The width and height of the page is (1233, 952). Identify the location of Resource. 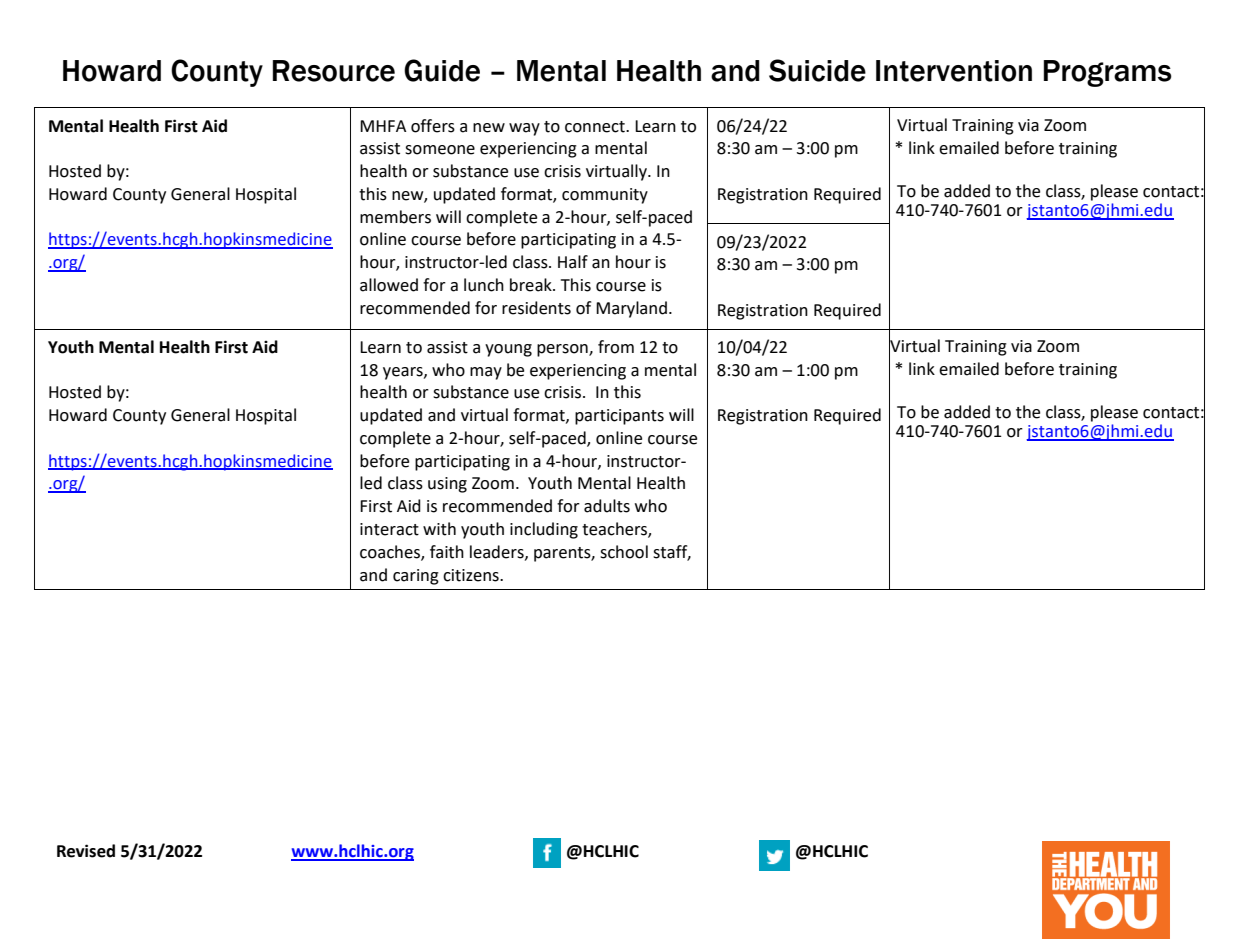
(334, 71).
